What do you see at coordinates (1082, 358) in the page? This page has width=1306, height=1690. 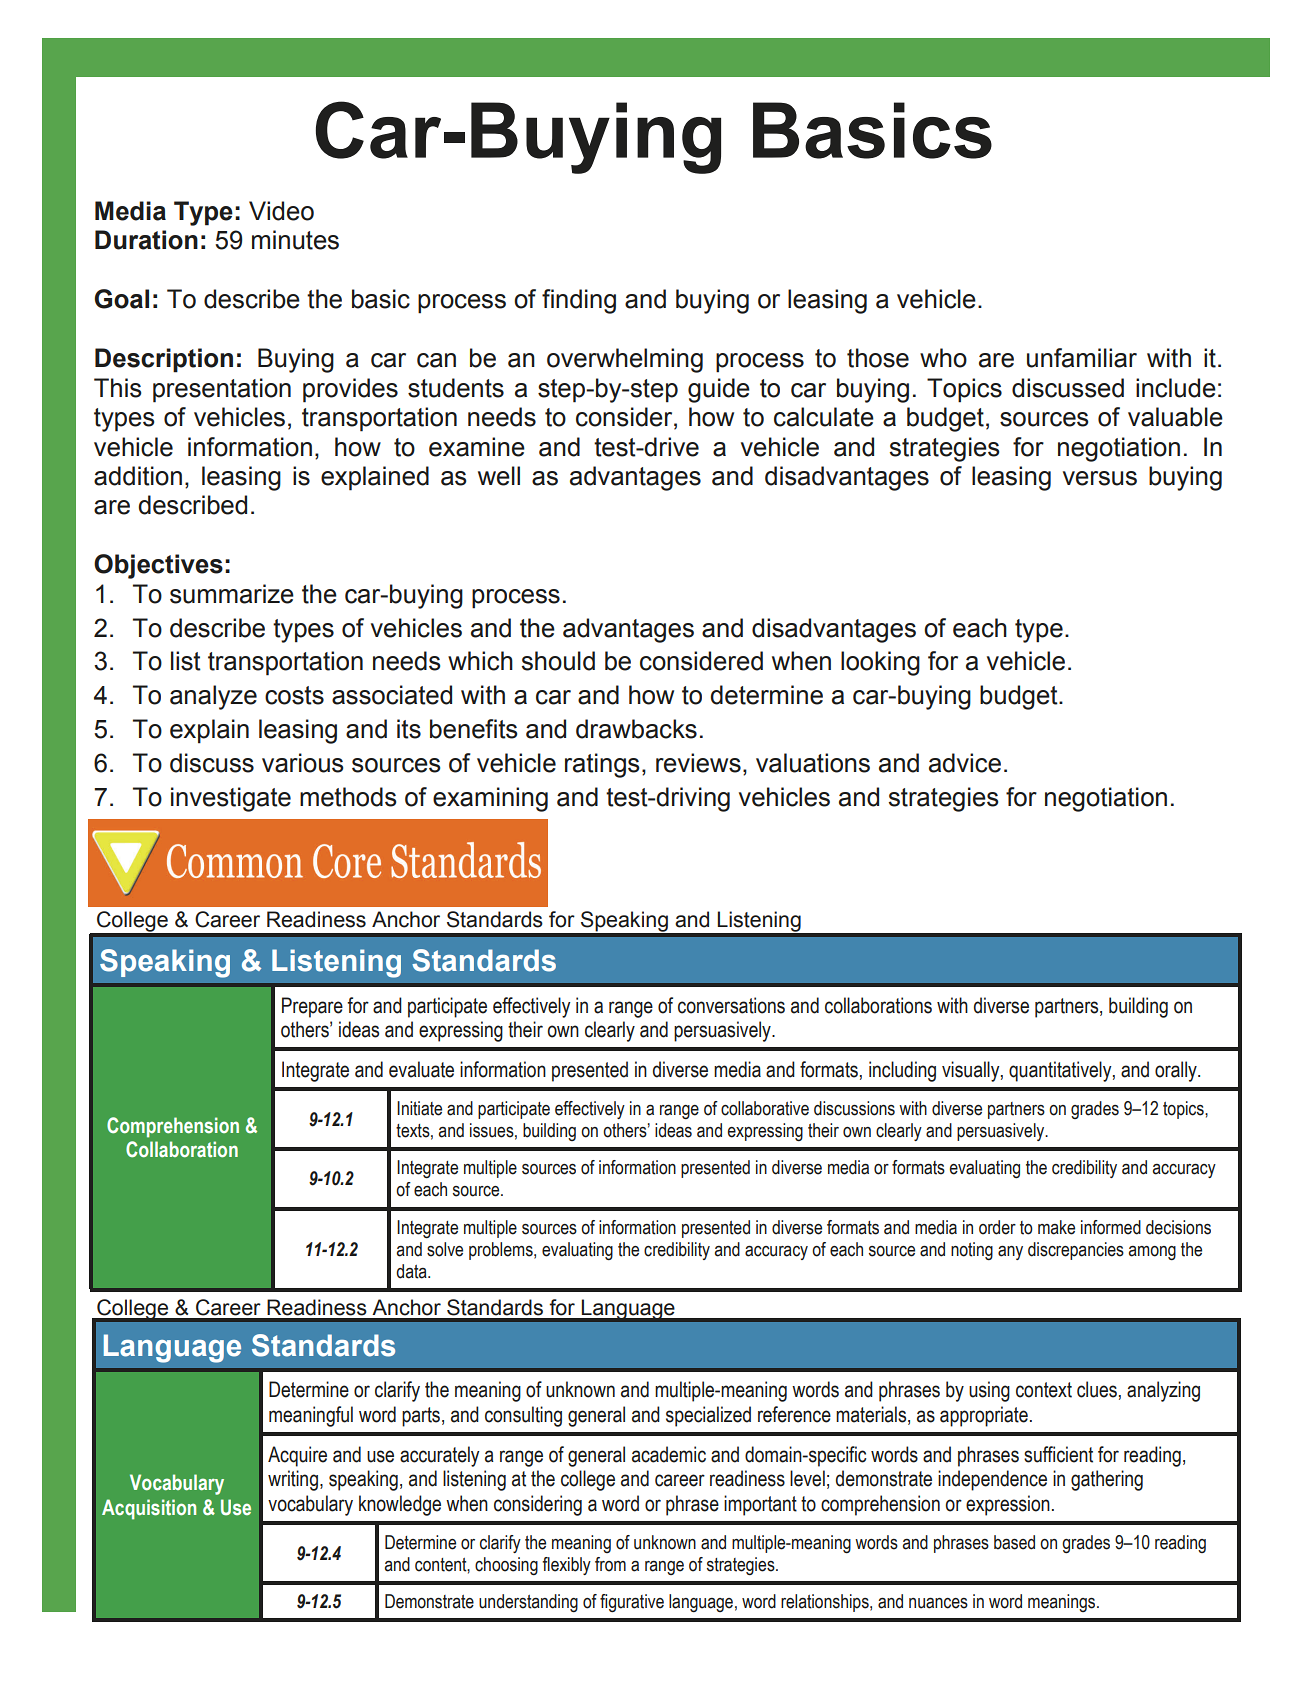 I see `unfamiliar` at bounding box center [1082, 358].
